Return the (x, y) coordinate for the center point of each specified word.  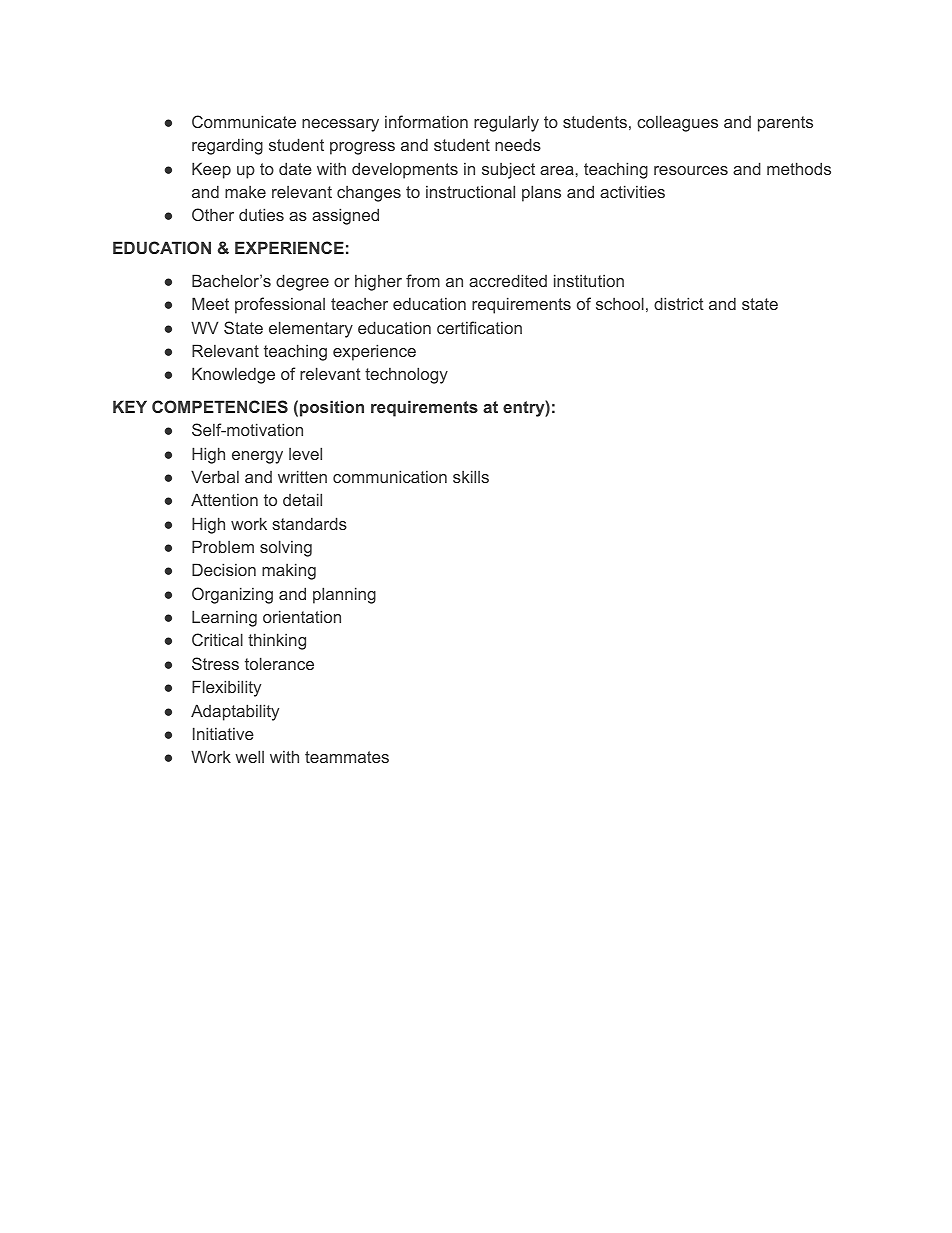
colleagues (677, 123)
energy (257, 457)
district (679, 303)
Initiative (223, 733)
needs (518, 144)
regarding (227, 146)
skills (471, 476)
